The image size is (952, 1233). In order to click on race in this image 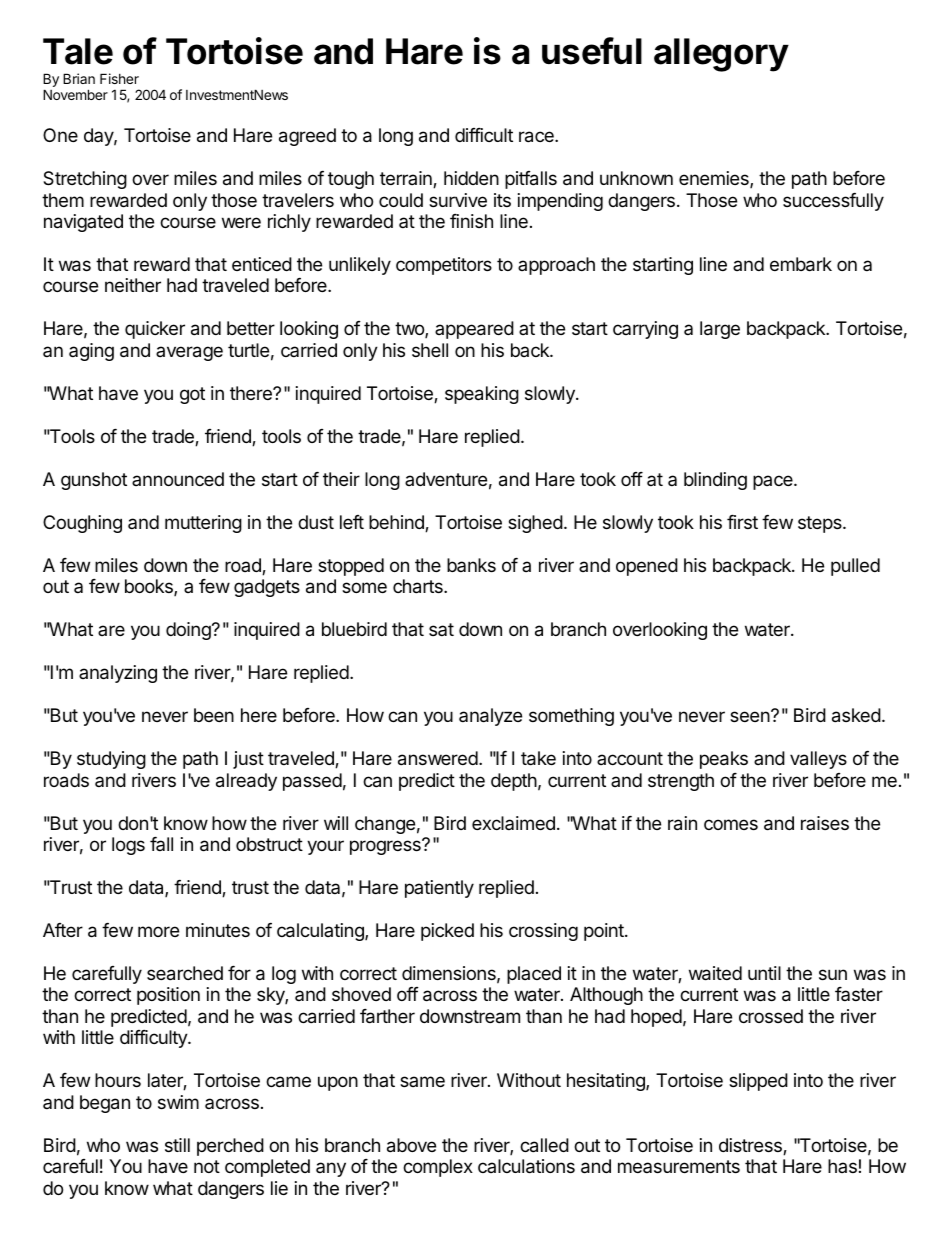, I will do `click(537, 137)`.
